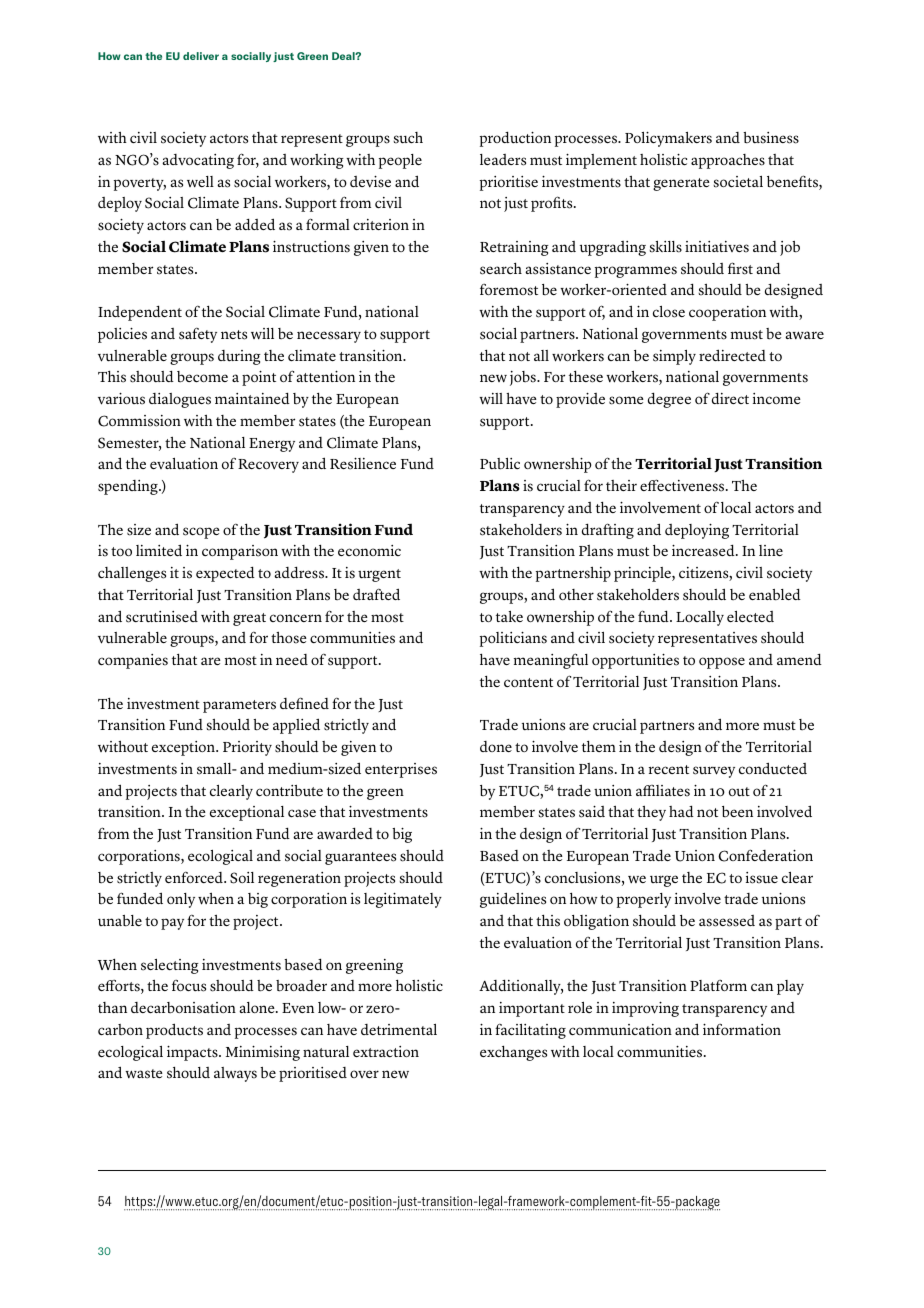 Image resolution: width=924 pixels, height=1308 pixels. I want to click on been, so click(737, 811).
